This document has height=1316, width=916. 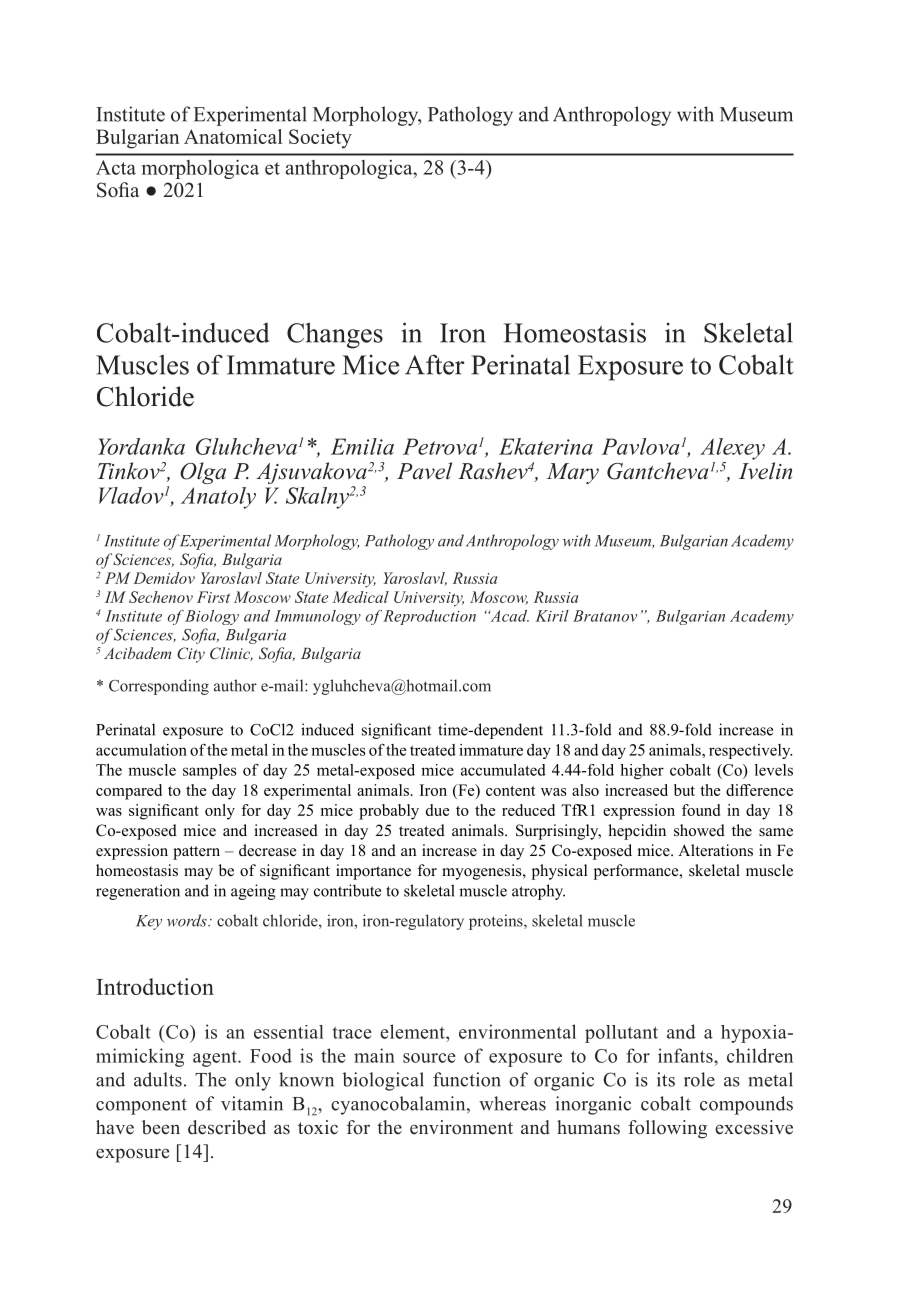 What do you see at coordinates (158, 1079) in the document?
I see `adults` at bounding box center [158, 1079].
